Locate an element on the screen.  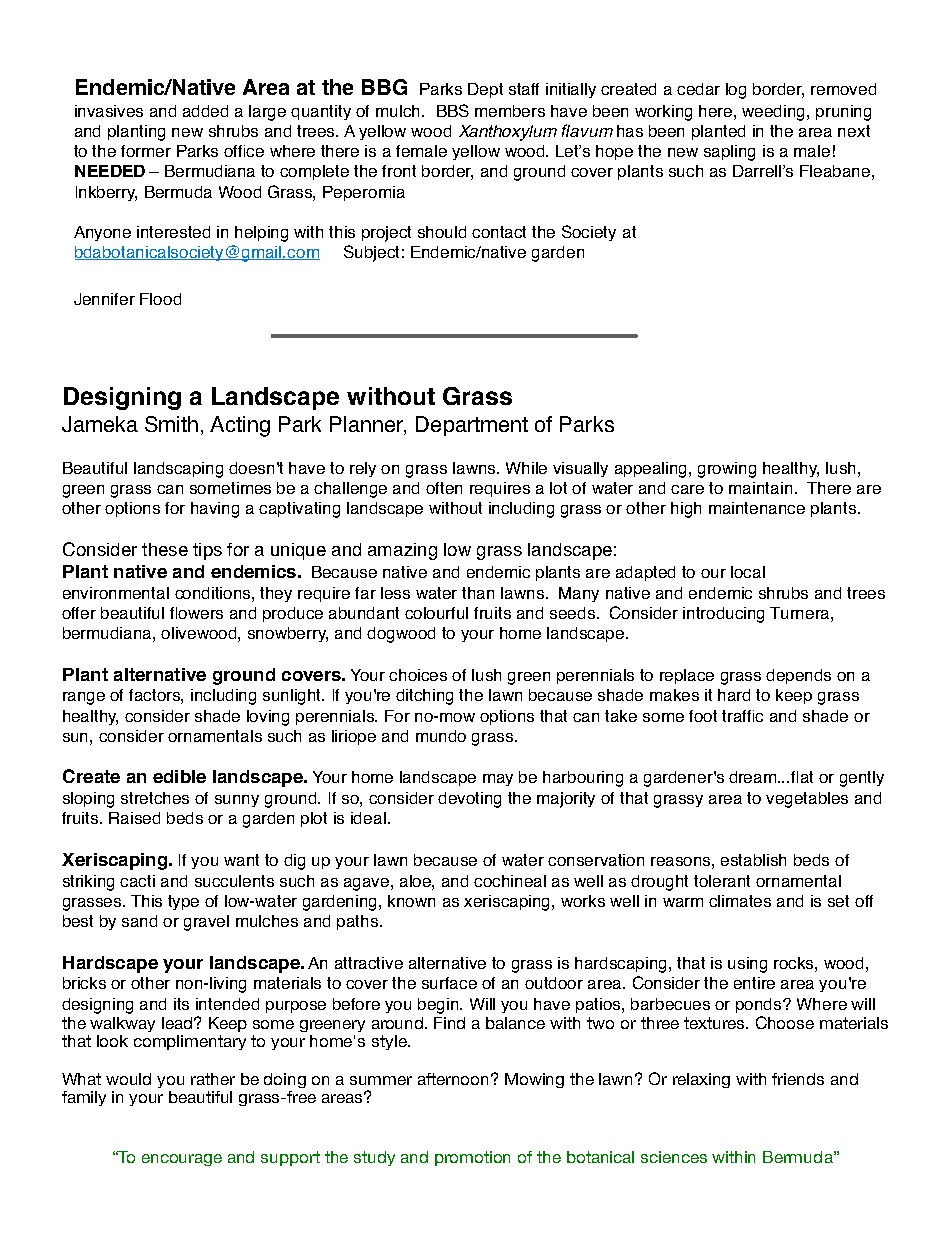
introducing is located at coordinates (723, 615).
